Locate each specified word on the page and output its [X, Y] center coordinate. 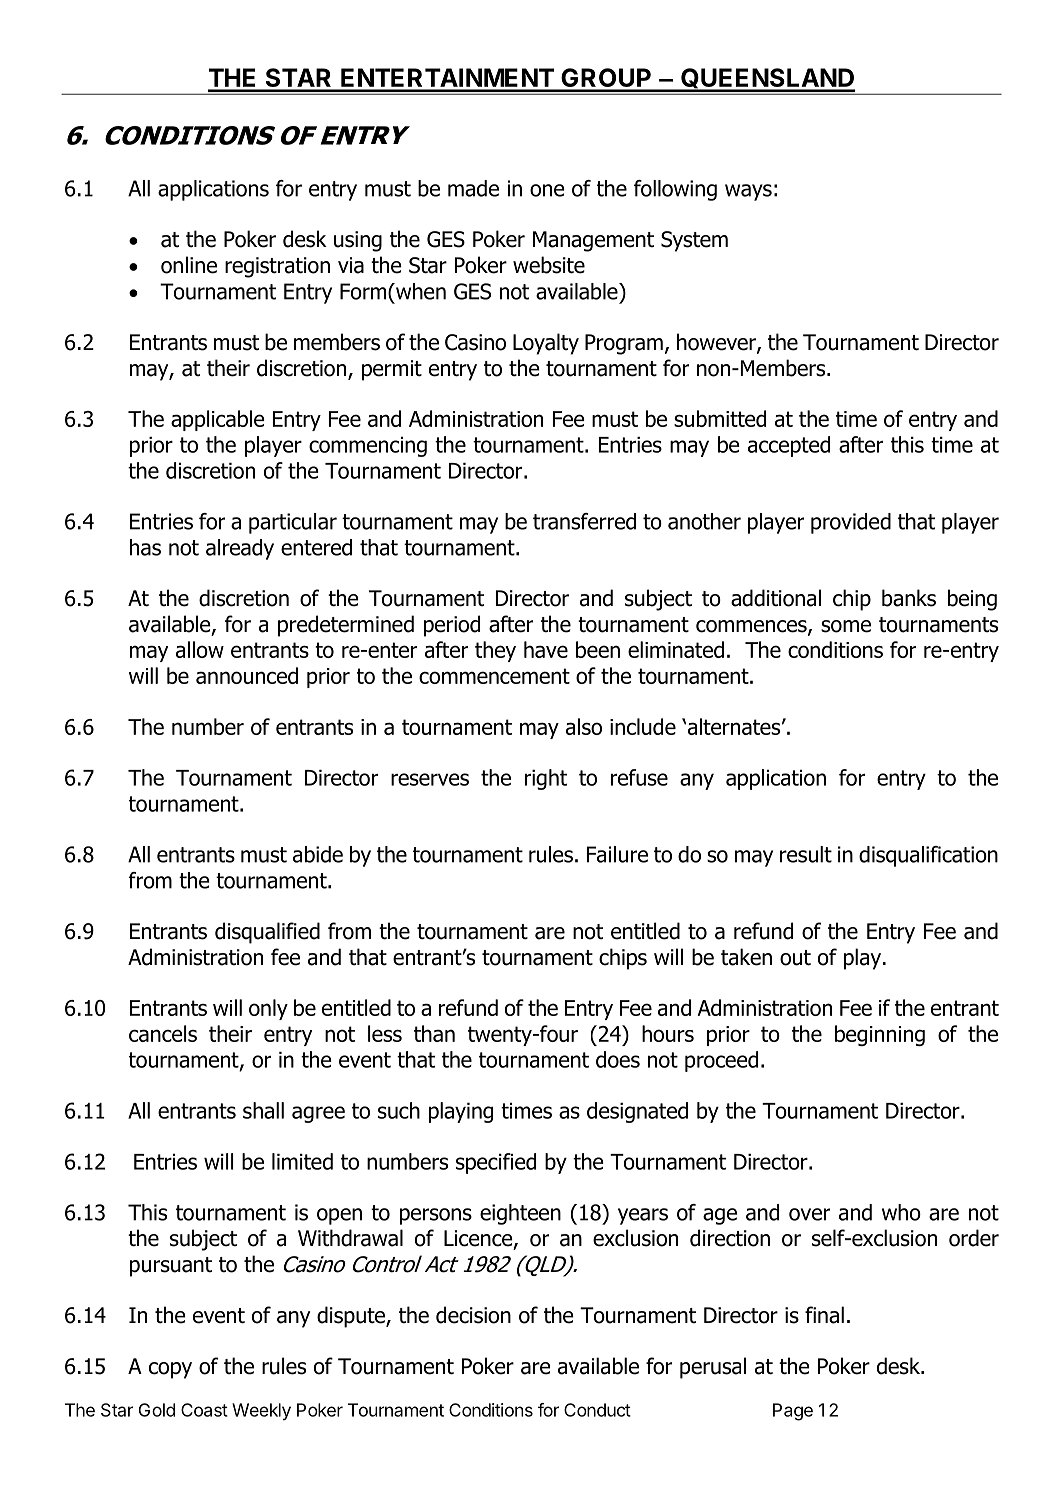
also [584, 726]
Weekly [261, 1411]
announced [247, 675]
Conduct [597, 1410]
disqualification [928, 856]
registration [277, 267]
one [547, 190]
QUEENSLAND [767, 79]
